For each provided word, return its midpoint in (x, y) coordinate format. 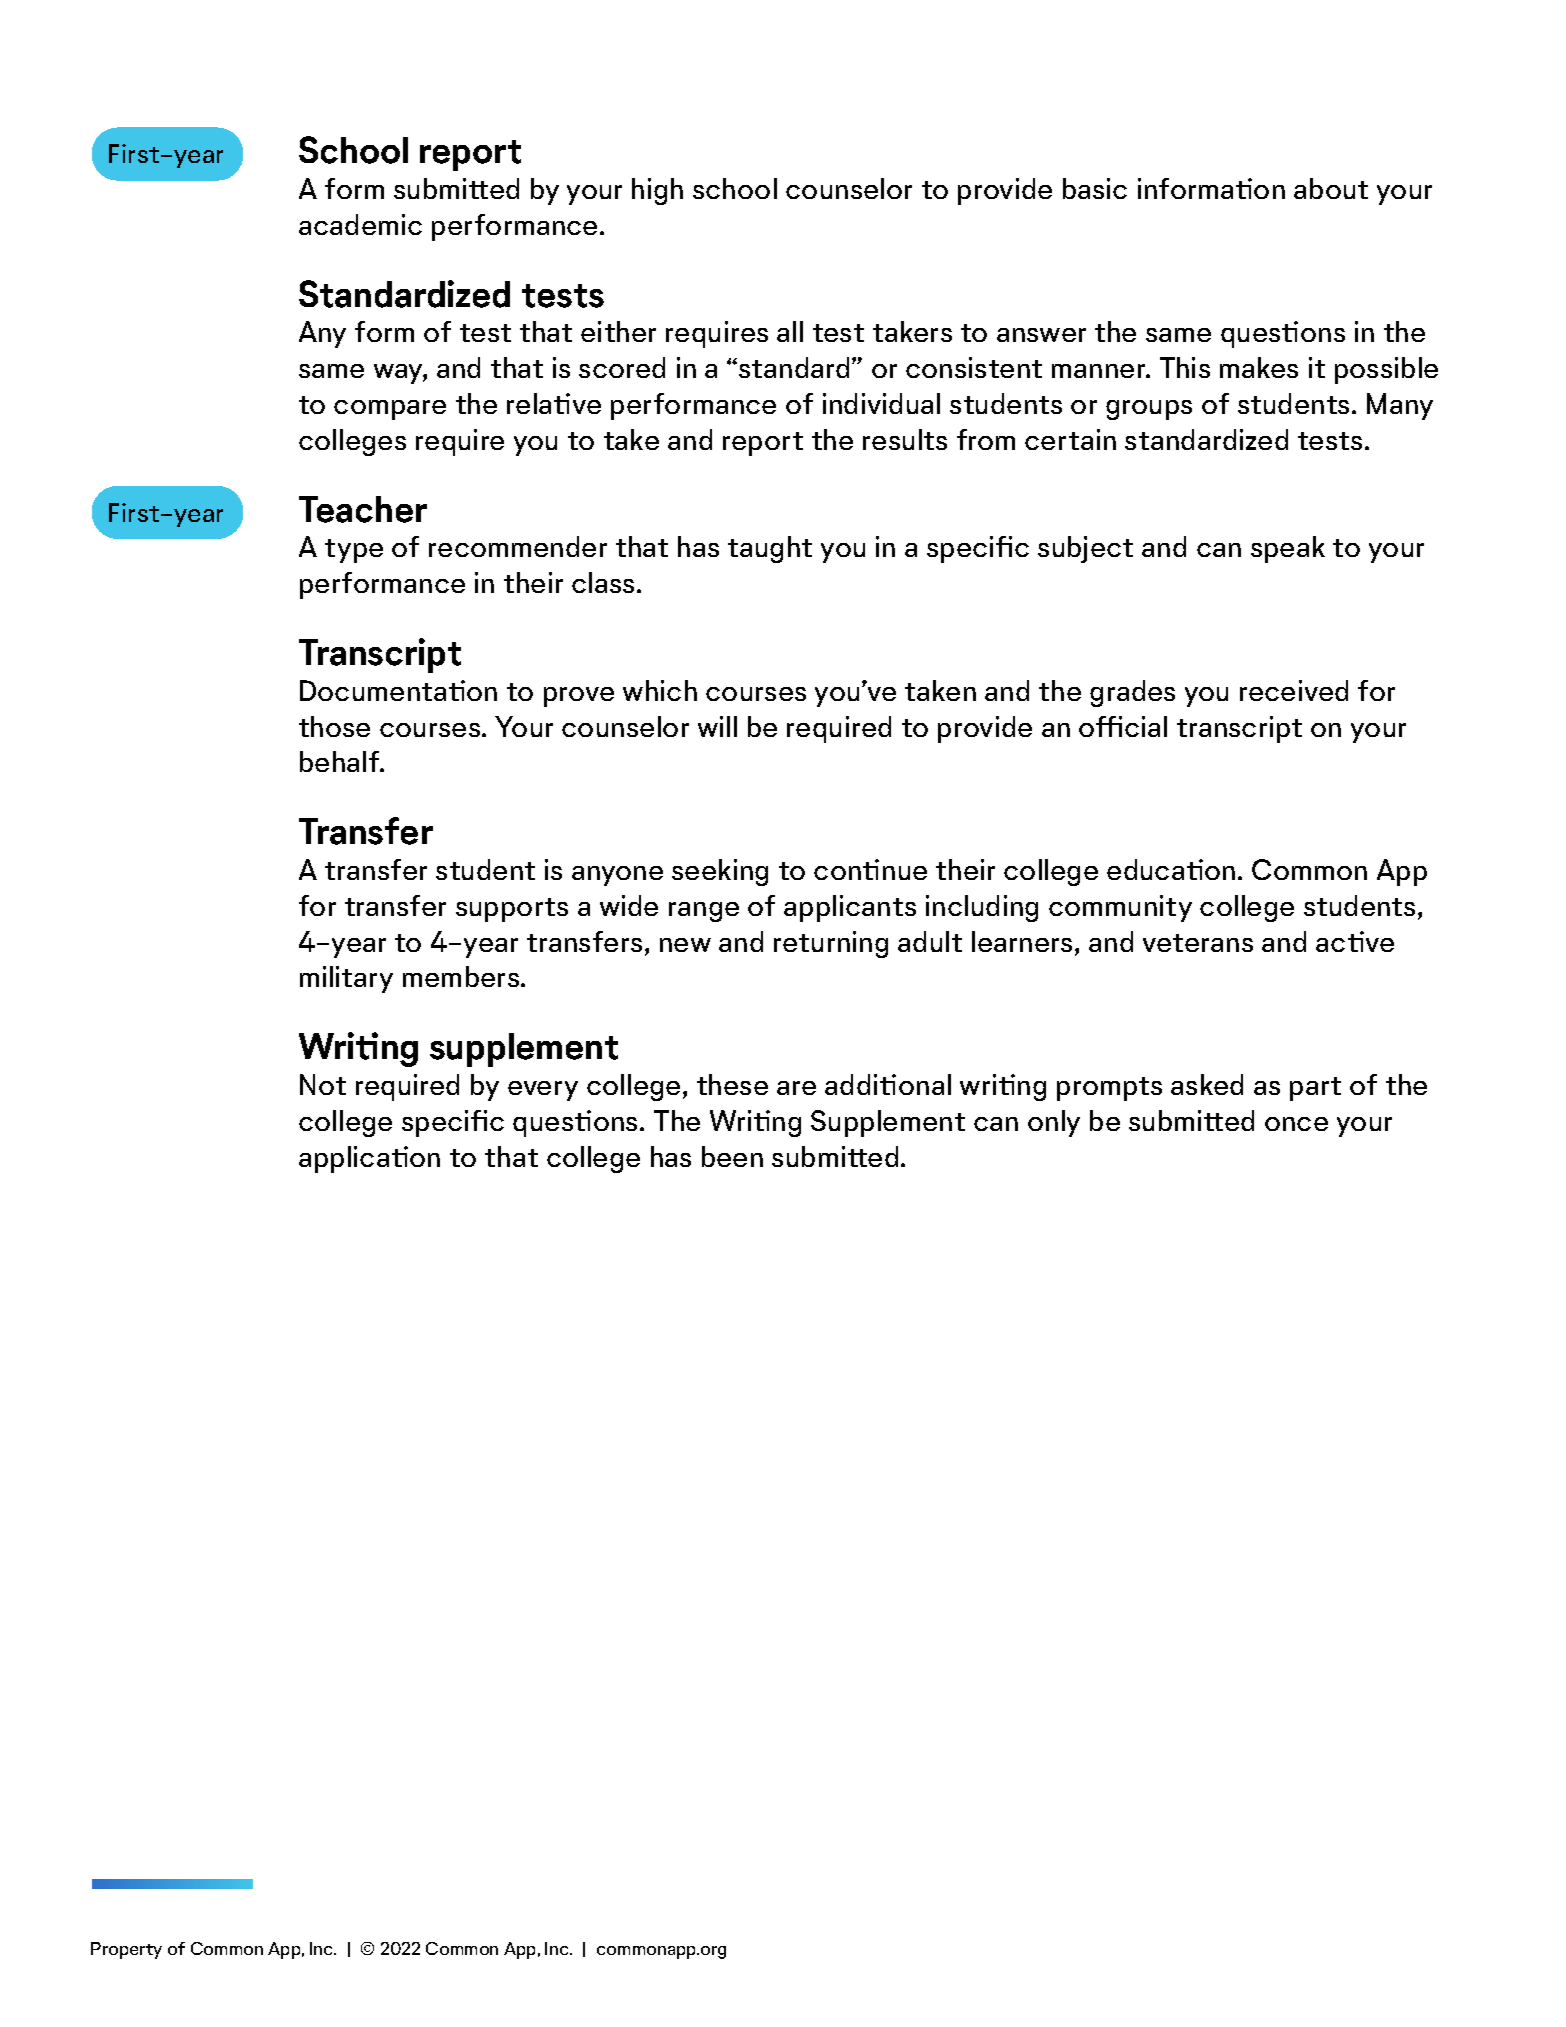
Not (323, 1084)
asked (1207, 1084)
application (369, 1159)
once (1296, 1124)
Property (126, 1950)
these (732, 1084)
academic (360, 224)
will (717, 726)
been (732, 1156)
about (1331, 188)
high (657, 191)
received (1294, 690)
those (334, 726)
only (1054, 1123)
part (1315, 1089)
